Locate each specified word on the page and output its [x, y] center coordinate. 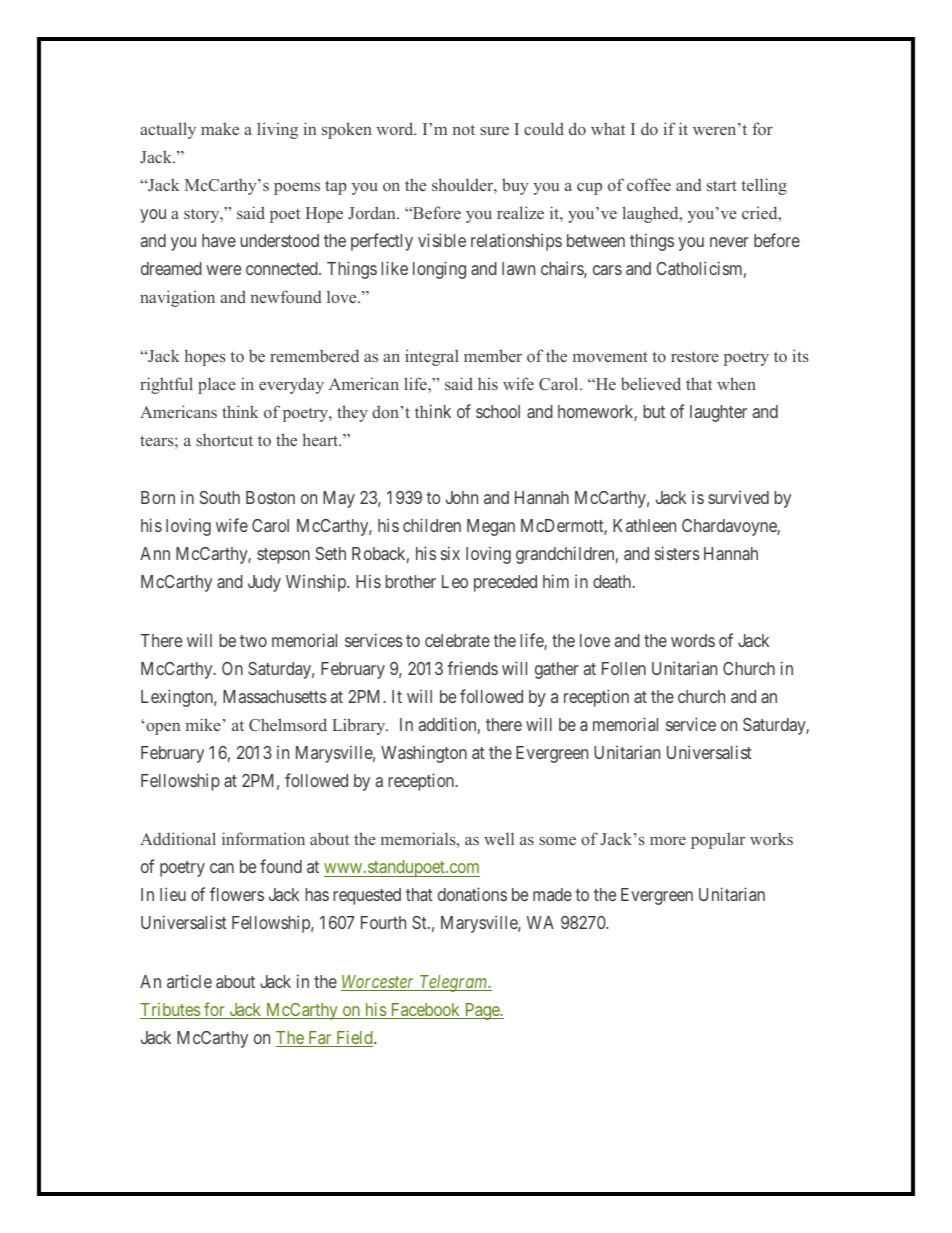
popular [718, 840]
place [217, 385]
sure [494, 131]
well [499, 838]
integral [432, 357]
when [736, 383]
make [220, 128]
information [263, 838]
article [189, 981]
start [722, 185]
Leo [455, 581]
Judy [264, 583]
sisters [677, 553]
